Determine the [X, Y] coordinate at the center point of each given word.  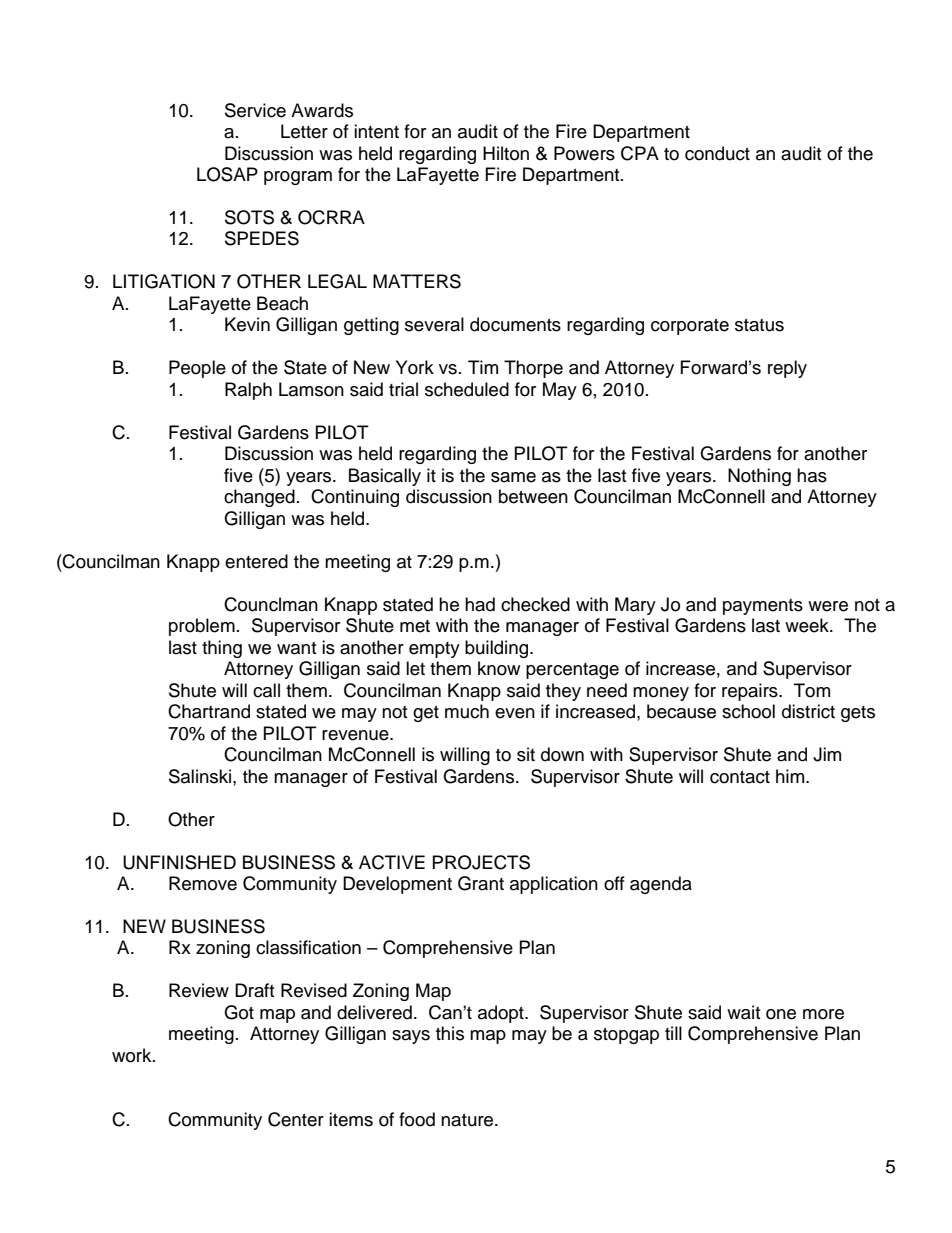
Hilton [506, 153]
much [467, 711]
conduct [717, 153]
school [748, 711]
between [533, 496]
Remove [203, 883]
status [759, 325]
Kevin [247, 324]
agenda [661, 885]
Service [255, 110]
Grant [481, 883]
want [296, 648]
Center [296, 1119]
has [812, 475]
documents [515, 324]
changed [259, 498]
